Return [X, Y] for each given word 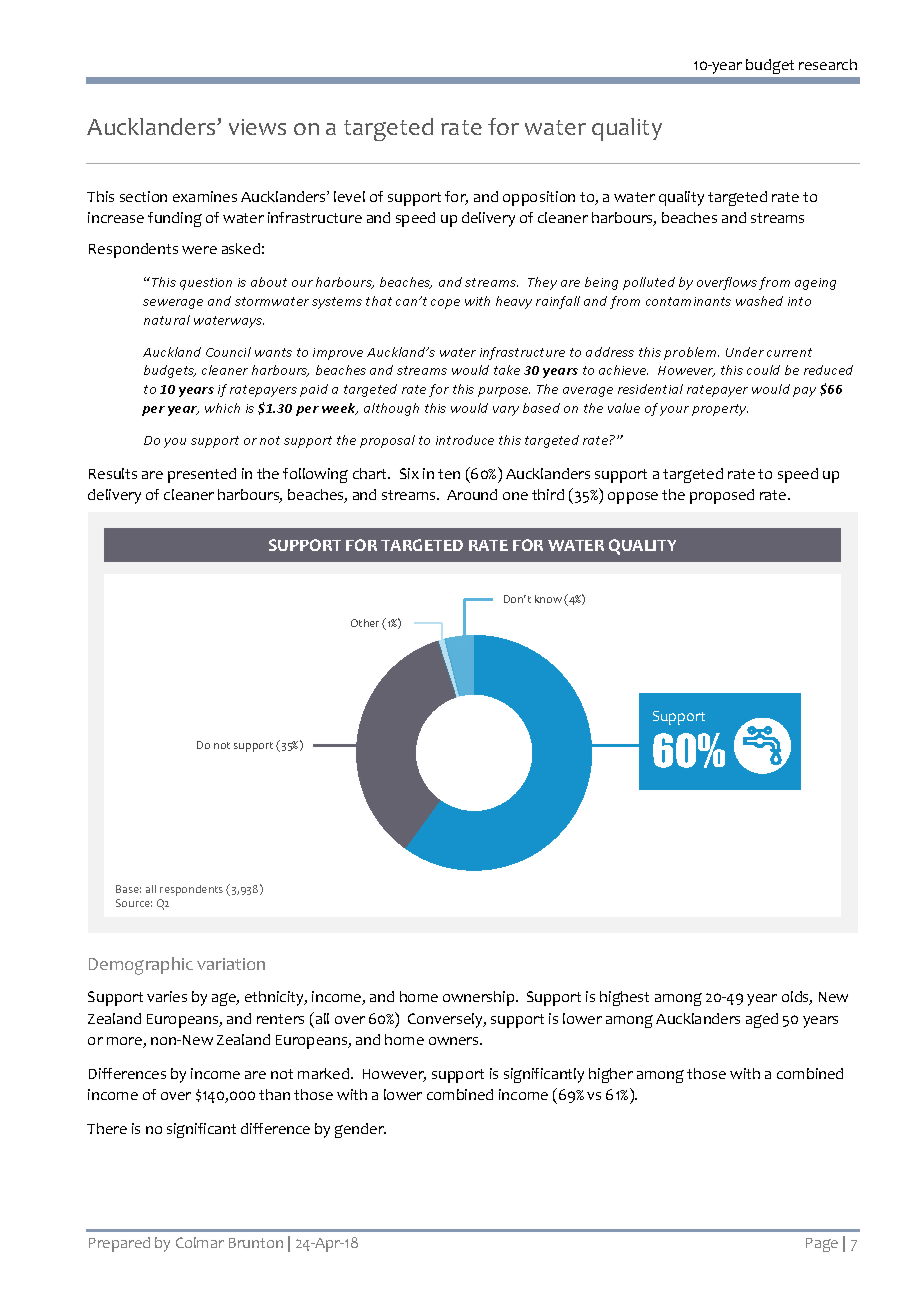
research [828, 64]
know [548, 599]
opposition [539, 198]
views [257, 127]
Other [365, 623]
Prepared [119, 1244]
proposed [722, 496]
